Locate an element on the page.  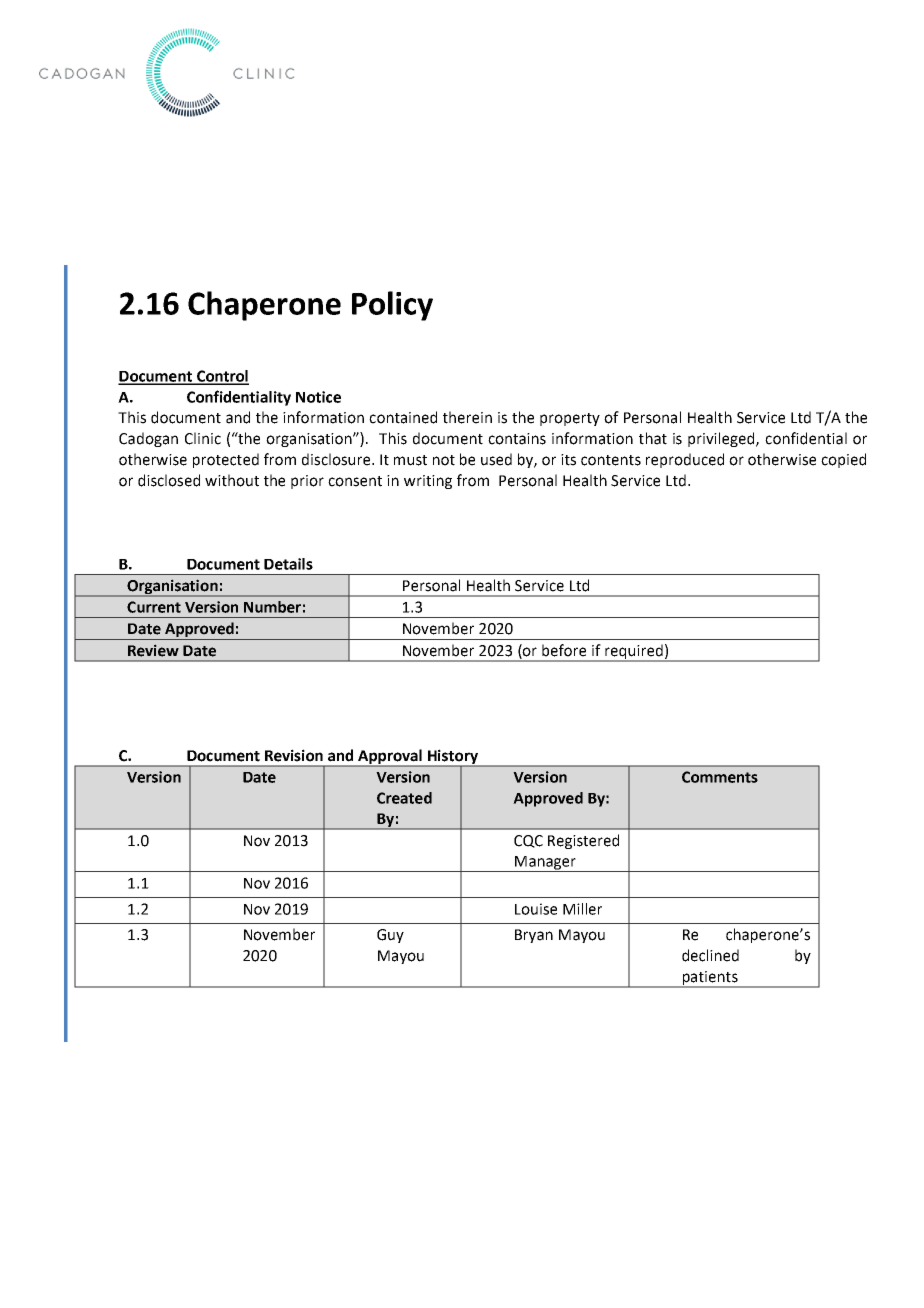
Bryan is located at coordinates (534, 936).
